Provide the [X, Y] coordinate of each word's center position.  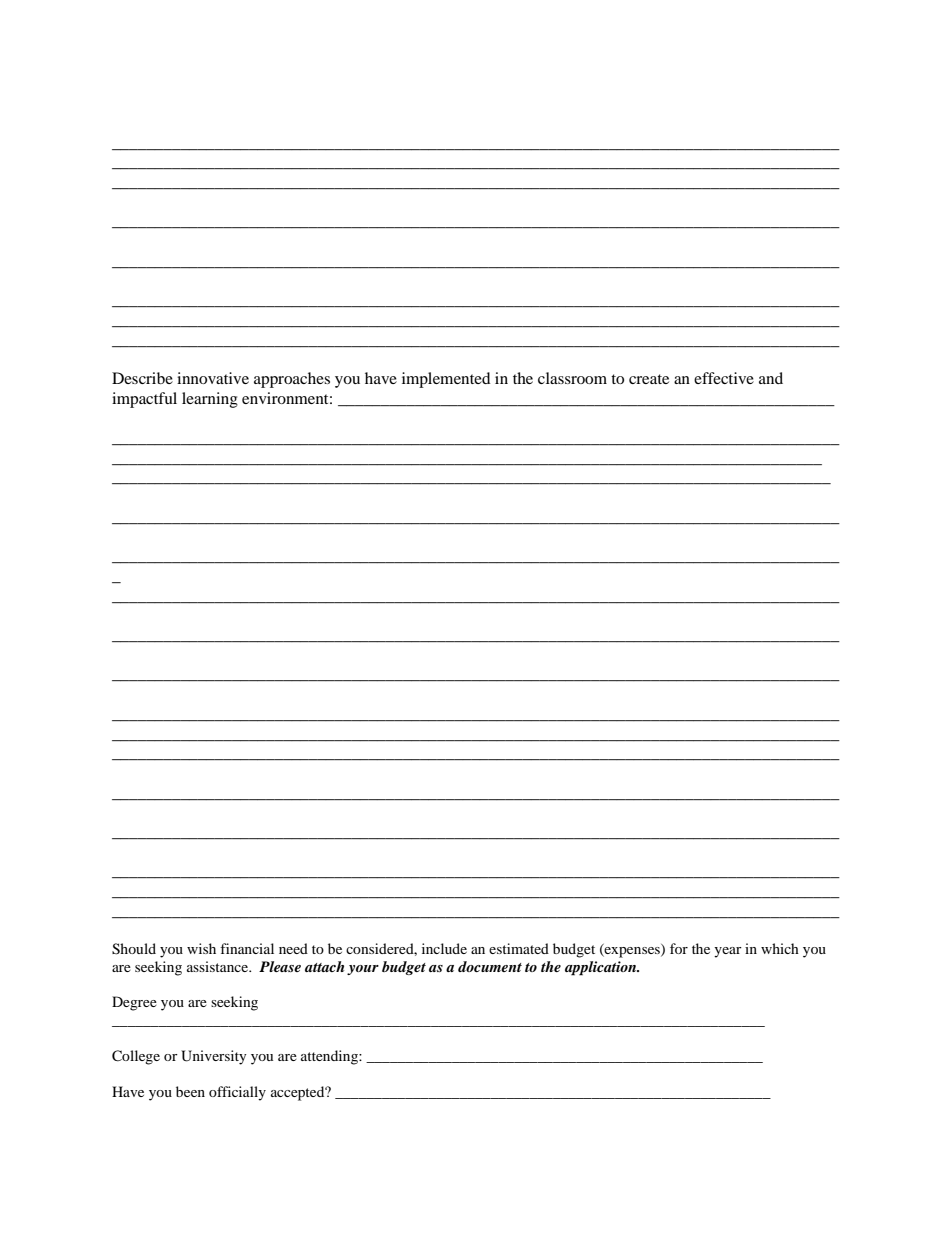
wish [201, 948]
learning [210, 400]
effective [724, 378]
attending [330, 1057]
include [444, 948]
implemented [446, 380]
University [214, 1057]
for [679, 948]
